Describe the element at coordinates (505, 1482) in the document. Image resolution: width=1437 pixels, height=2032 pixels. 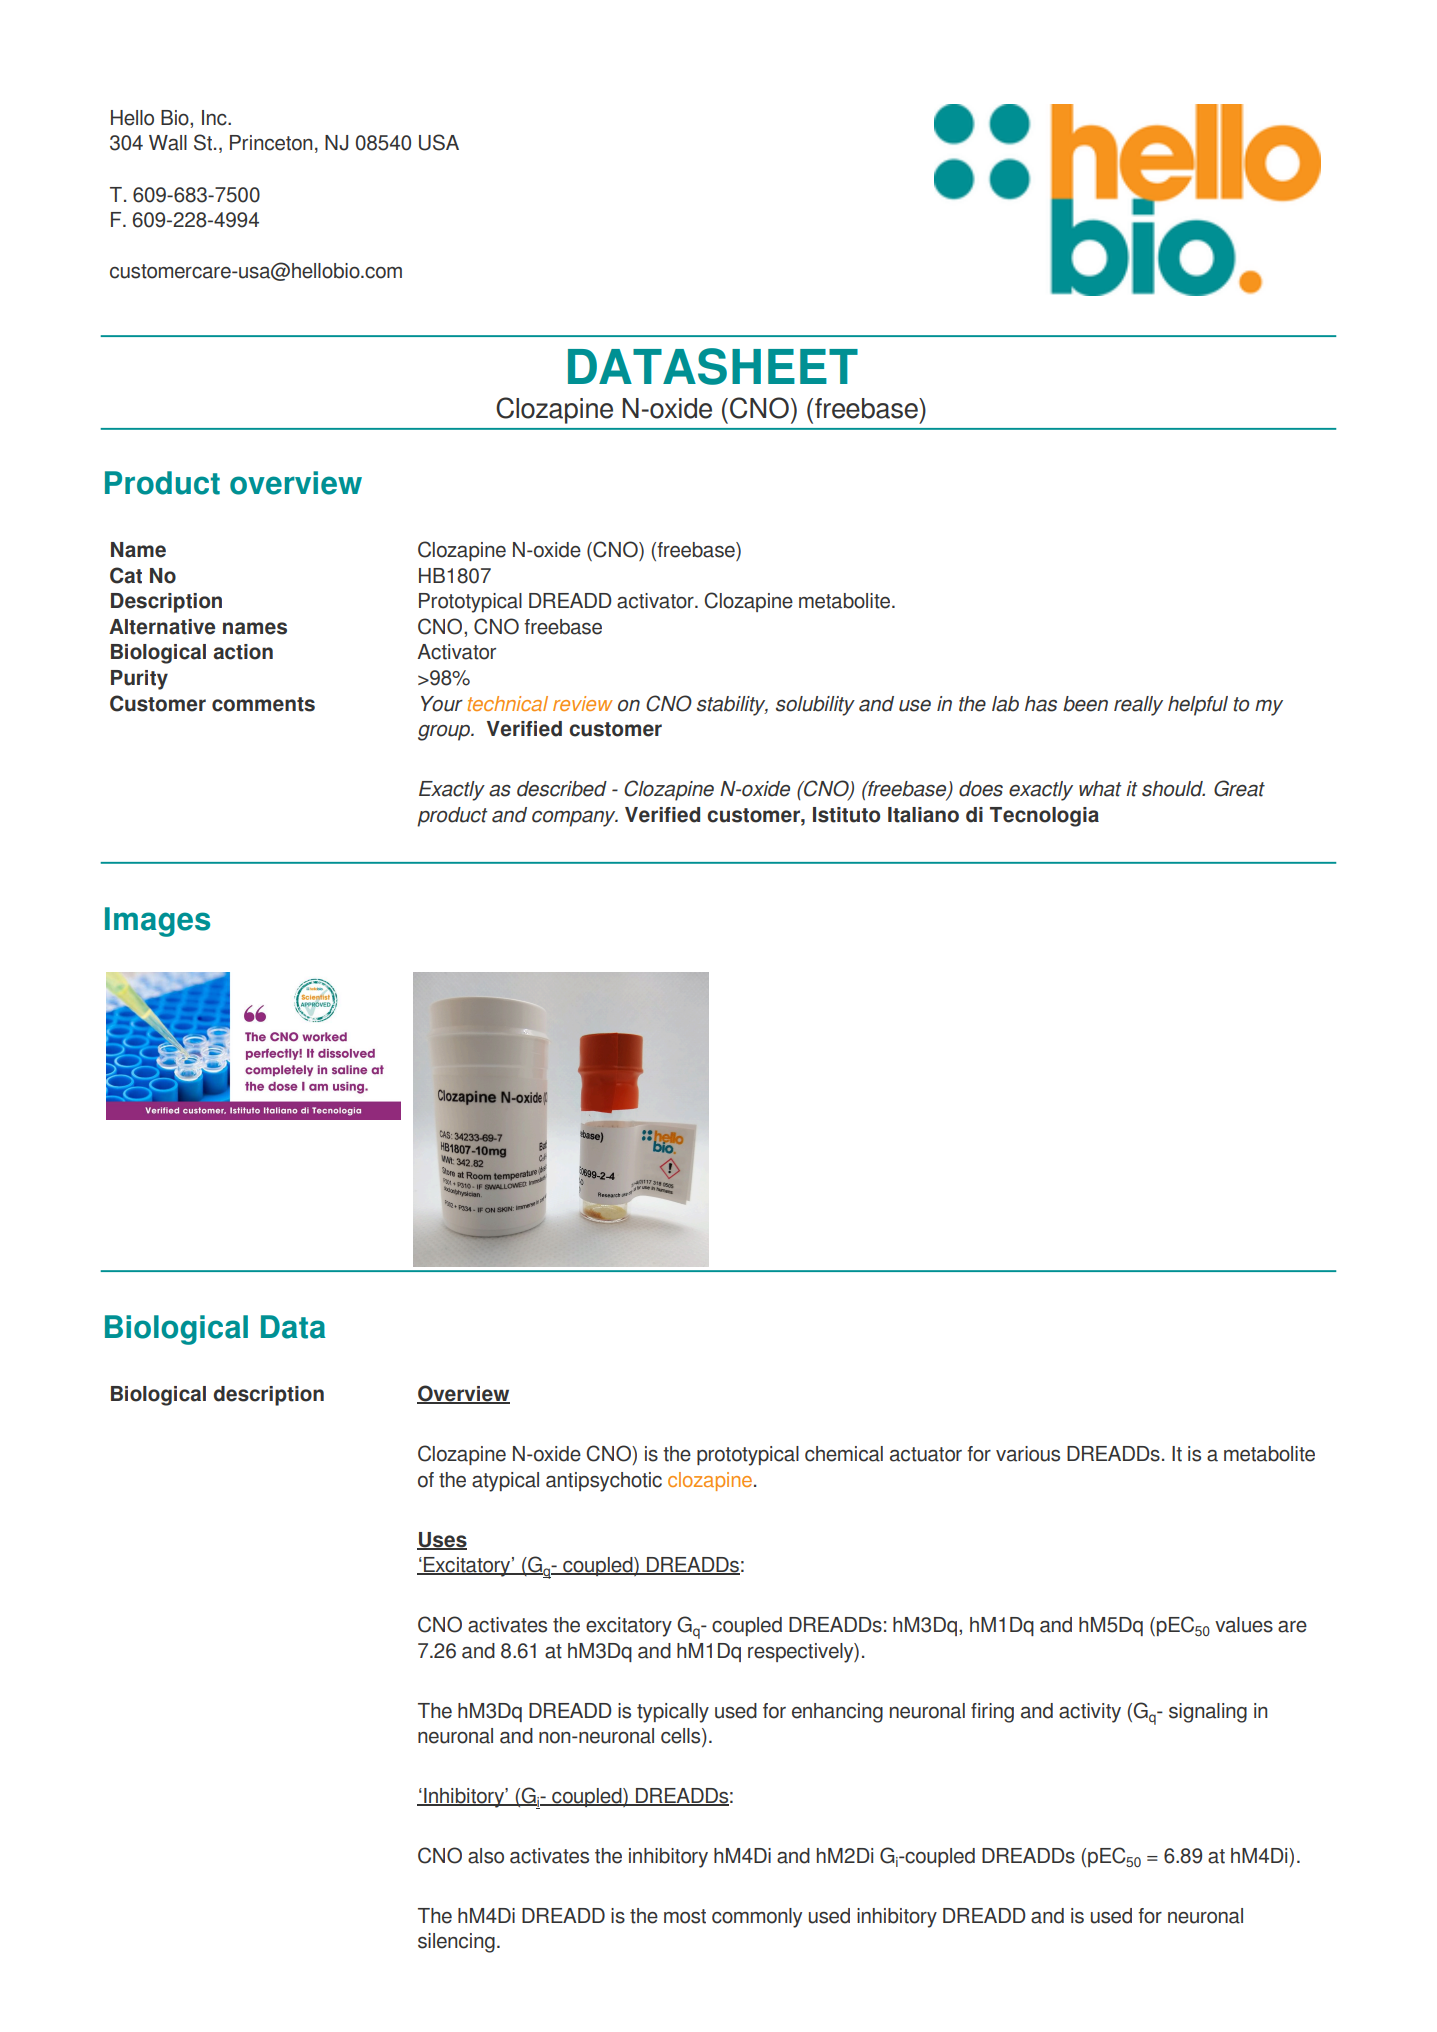
I see `atypical` at that location.
